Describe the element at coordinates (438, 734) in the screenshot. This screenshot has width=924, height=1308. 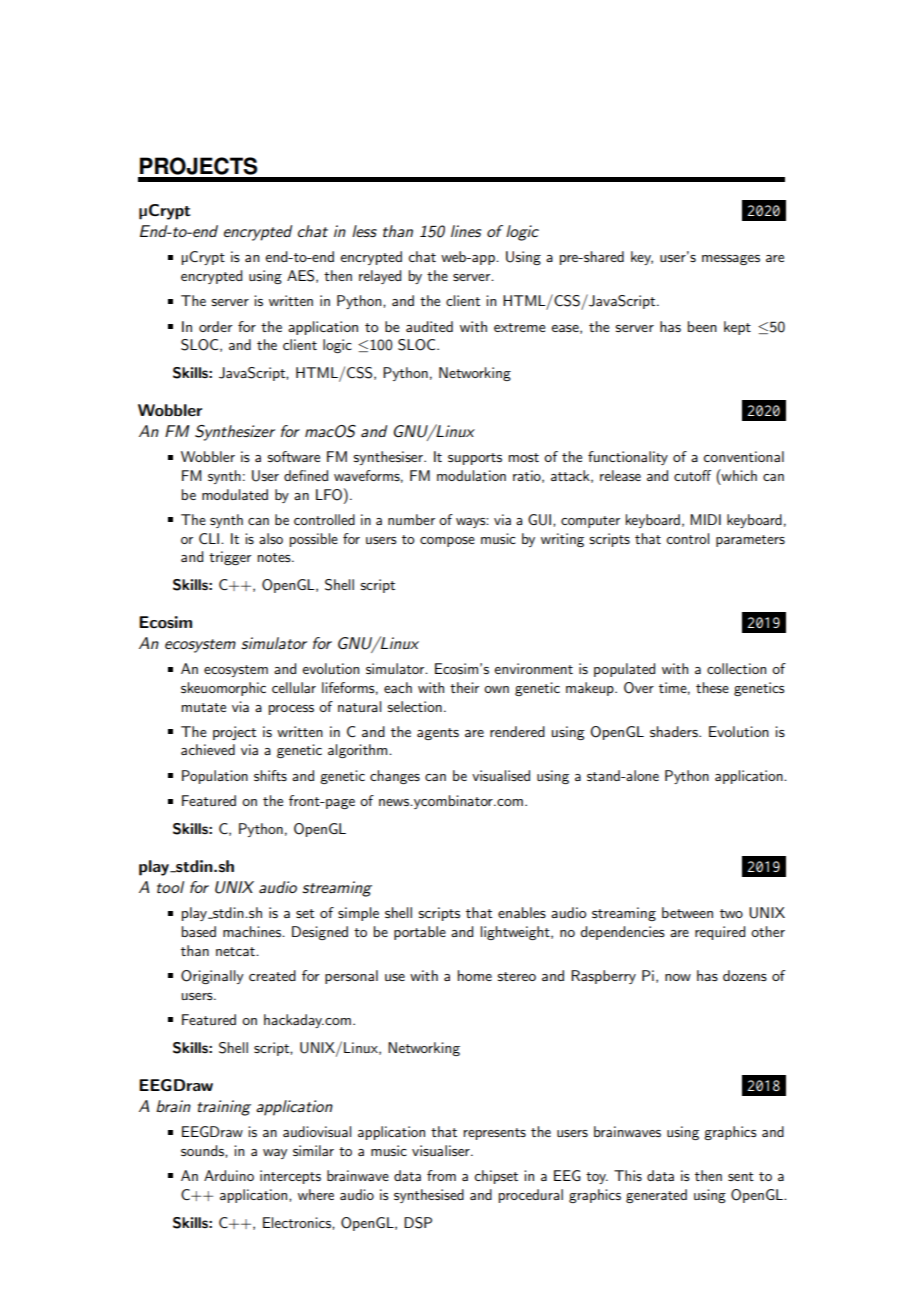
I see `agents` at that location.
